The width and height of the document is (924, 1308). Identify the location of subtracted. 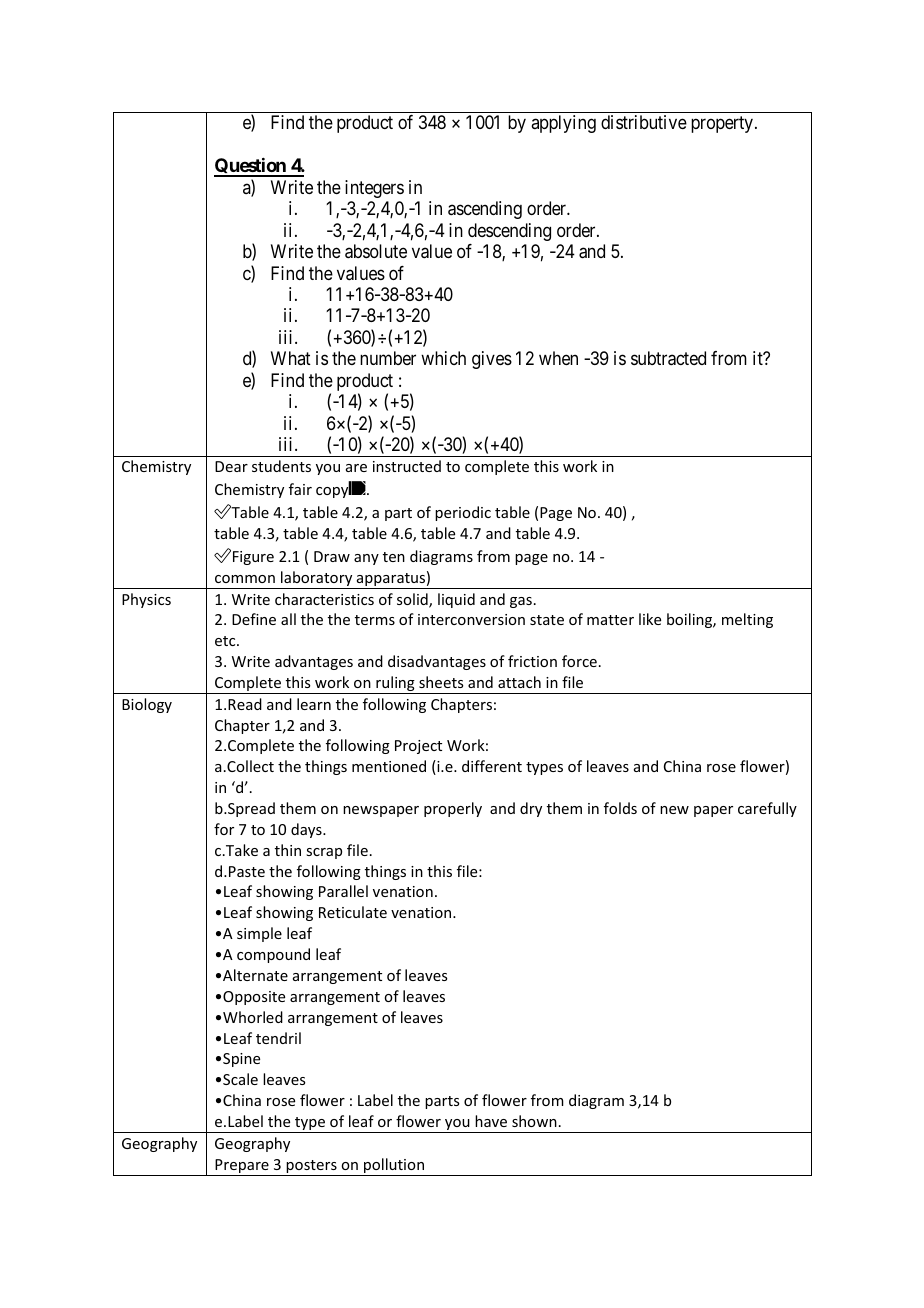
(668, 358).
